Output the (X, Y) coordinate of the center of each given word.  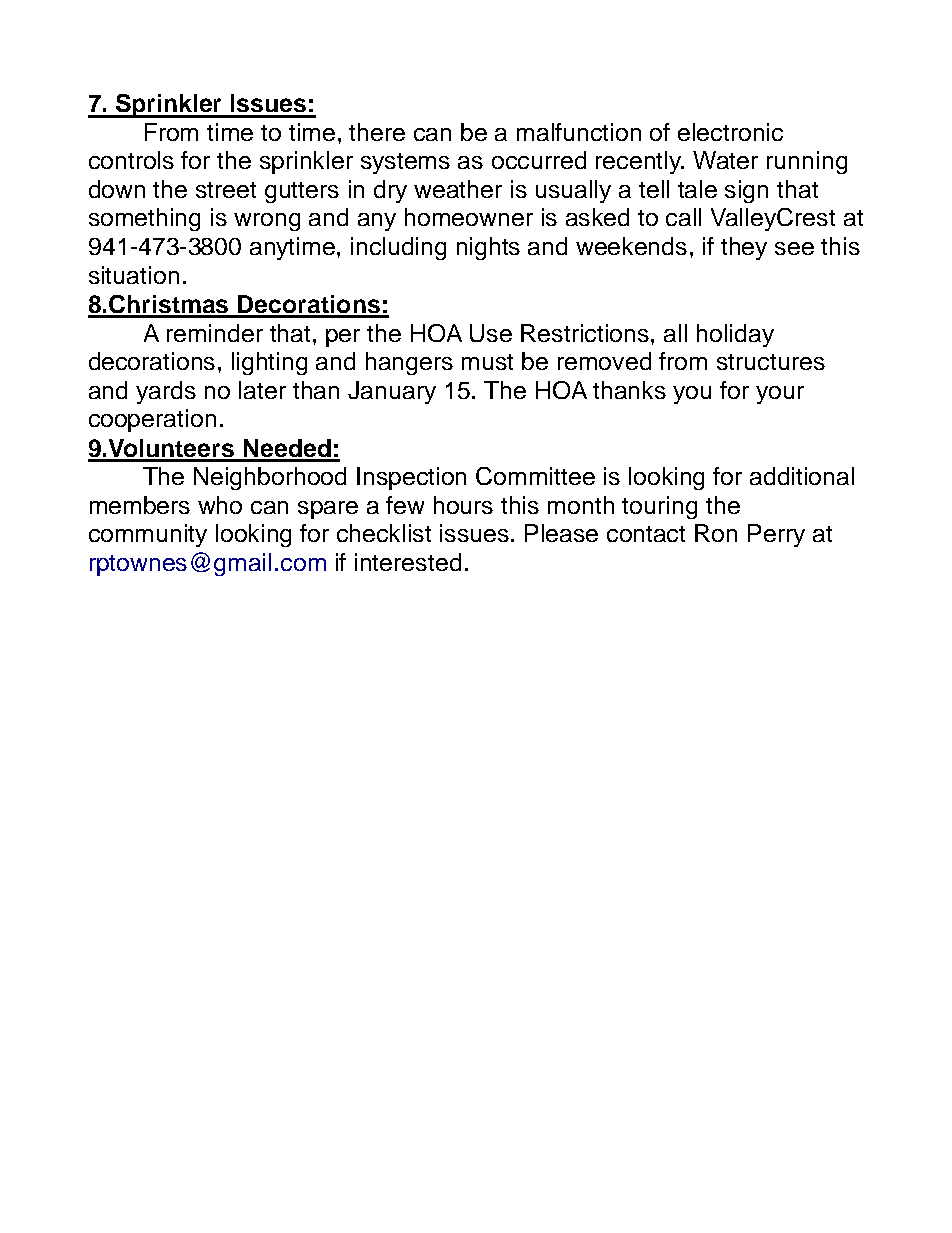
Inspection (411, 478)
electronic (730, 132)
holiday (735, 335)
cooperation (152, 420)
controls (131, 160)
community (148, 535)
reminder (215, 333)
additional (802, 476)
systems (405, 163)
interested (408, 562)
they (744, 248)
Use (491, 333)
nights (488, 248)
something (144, 219)
